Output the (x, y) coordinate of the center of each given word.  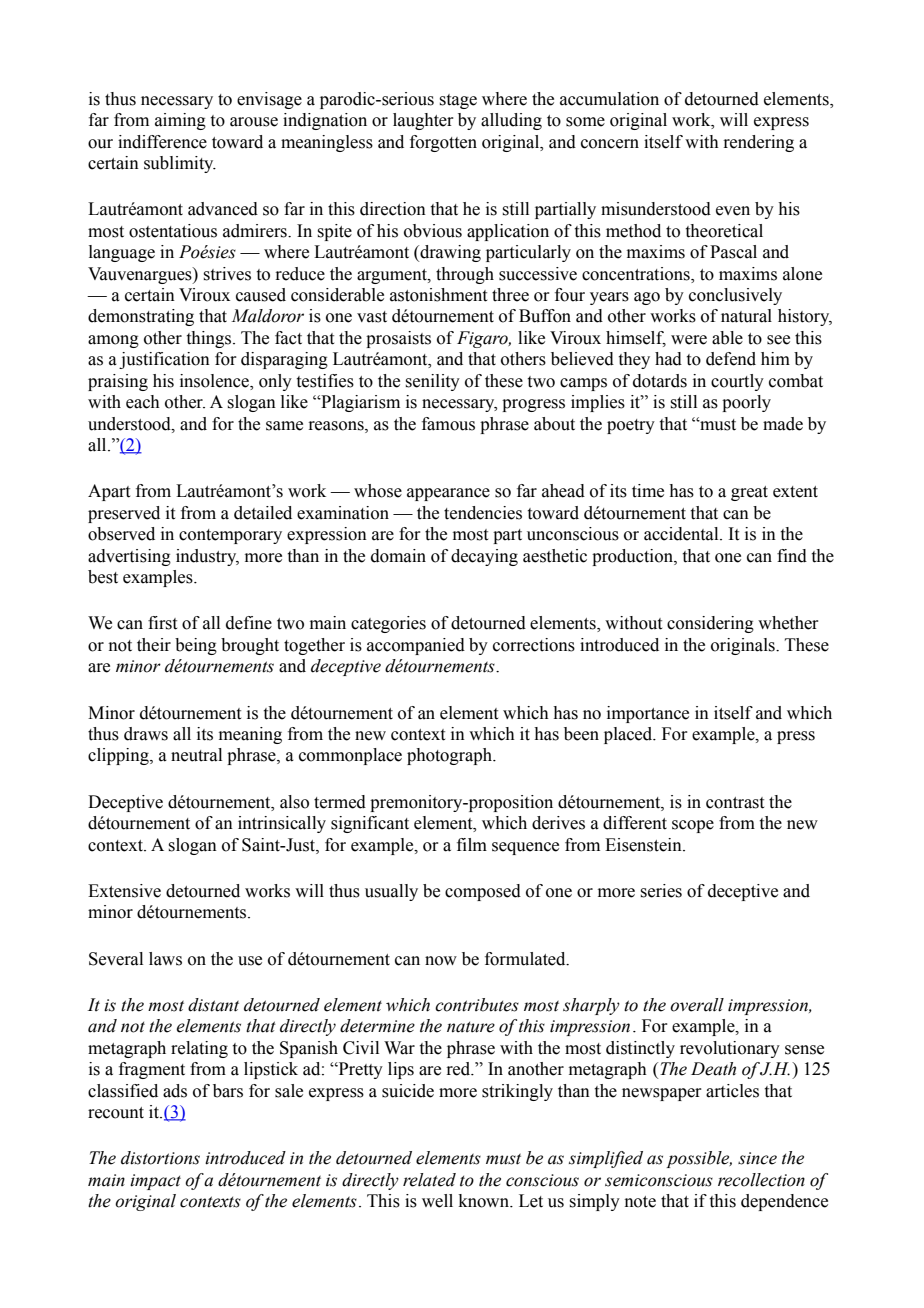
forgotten (443, 143)
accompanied (416, 646)
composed (483, 892)
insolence (215, 382)
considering (710, 624)
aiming (180, 121)
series (661, 891)
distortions (160, 1158)
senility (432, 382)
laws (165, 959)
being (196, 646)
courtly (737, 382)
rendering (758, 143)
